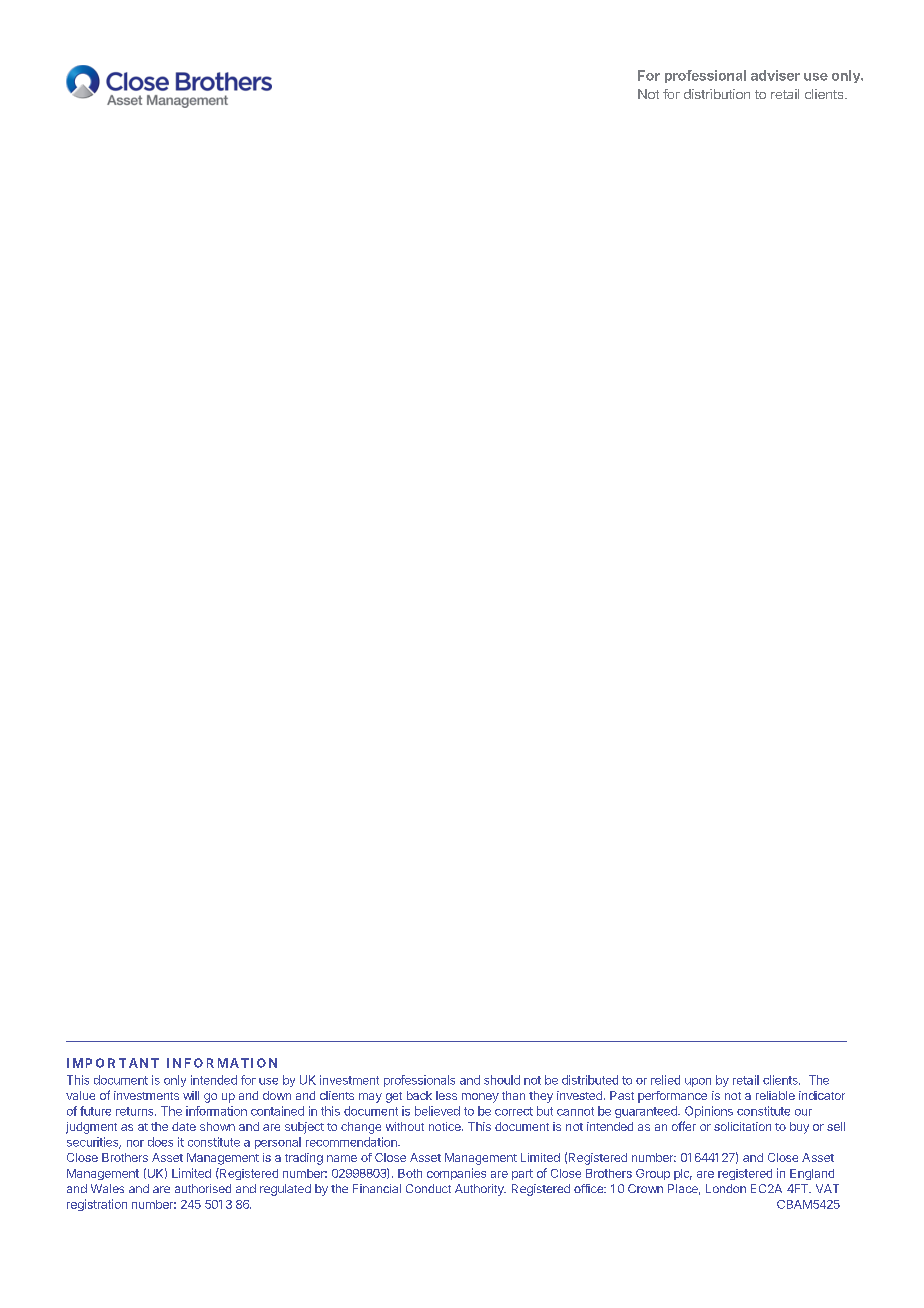  I want to click on less, so click(446, 1095).
